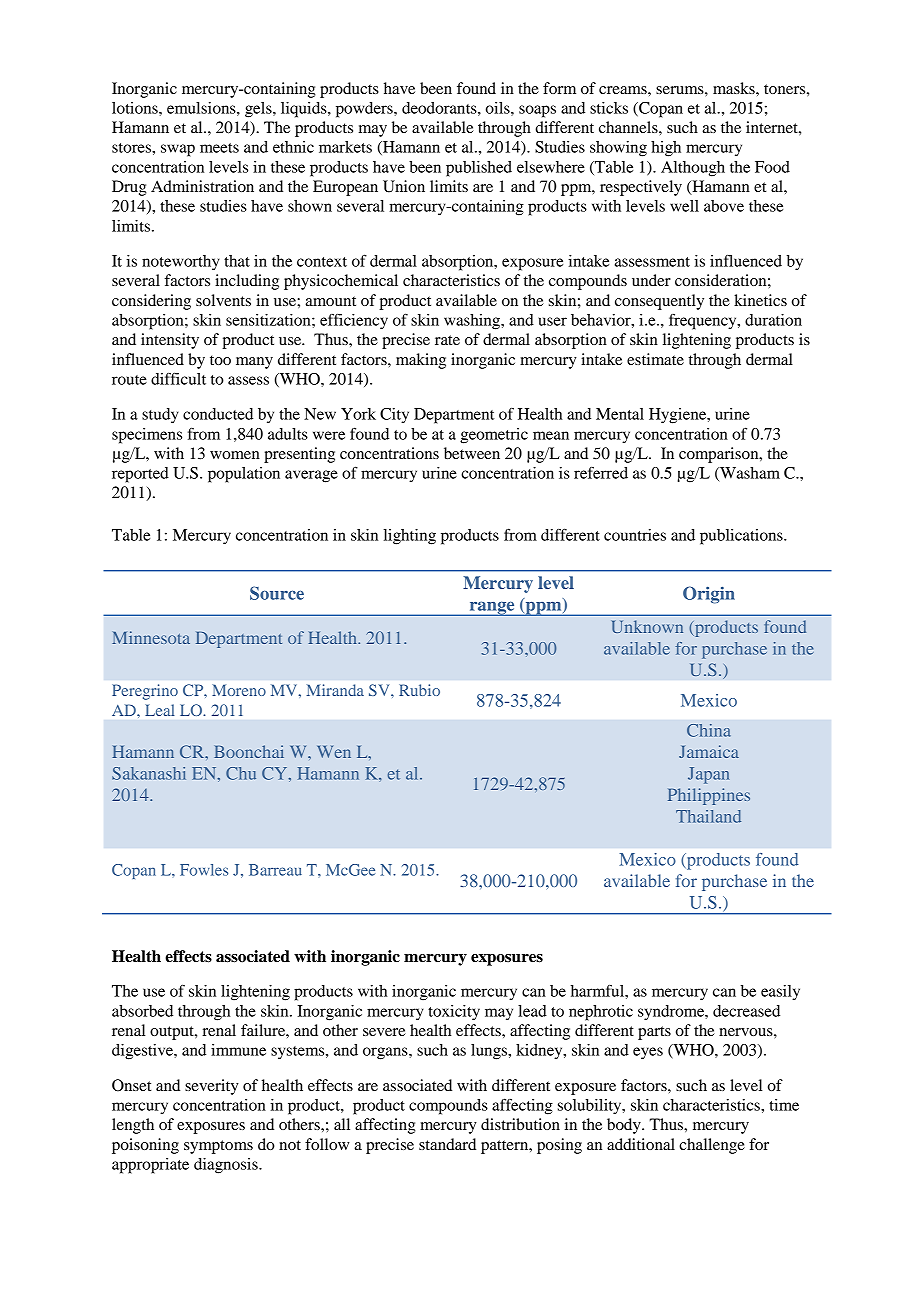  I want to click on symptoms, so click(218, 1147).
